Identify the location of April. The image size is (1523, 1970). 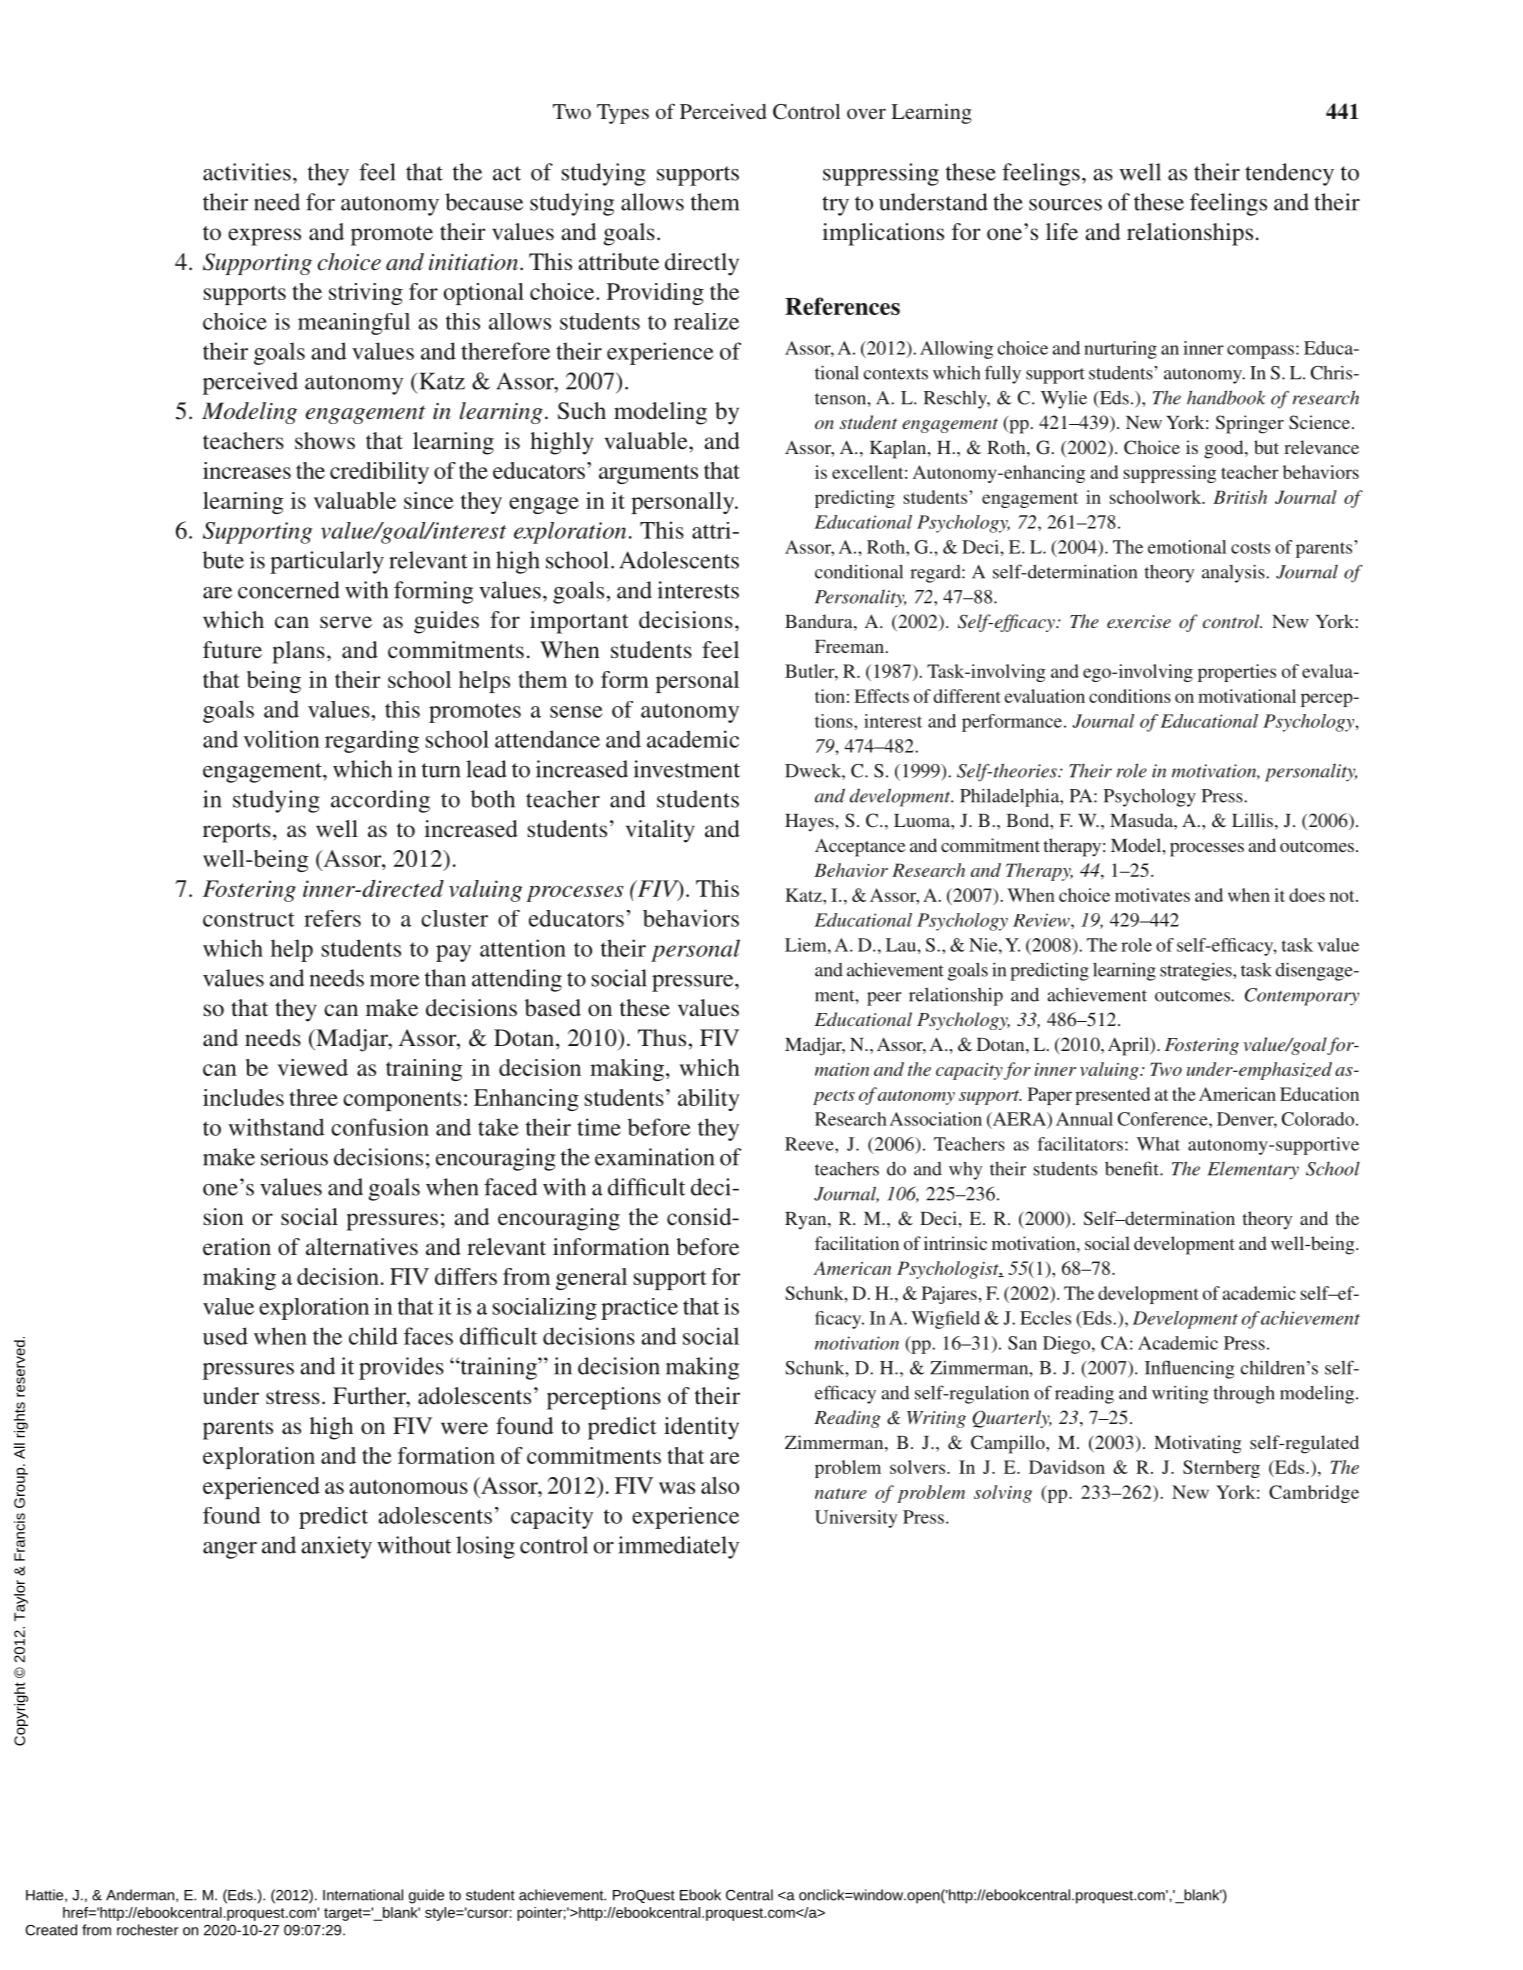
(1129, 1046).
